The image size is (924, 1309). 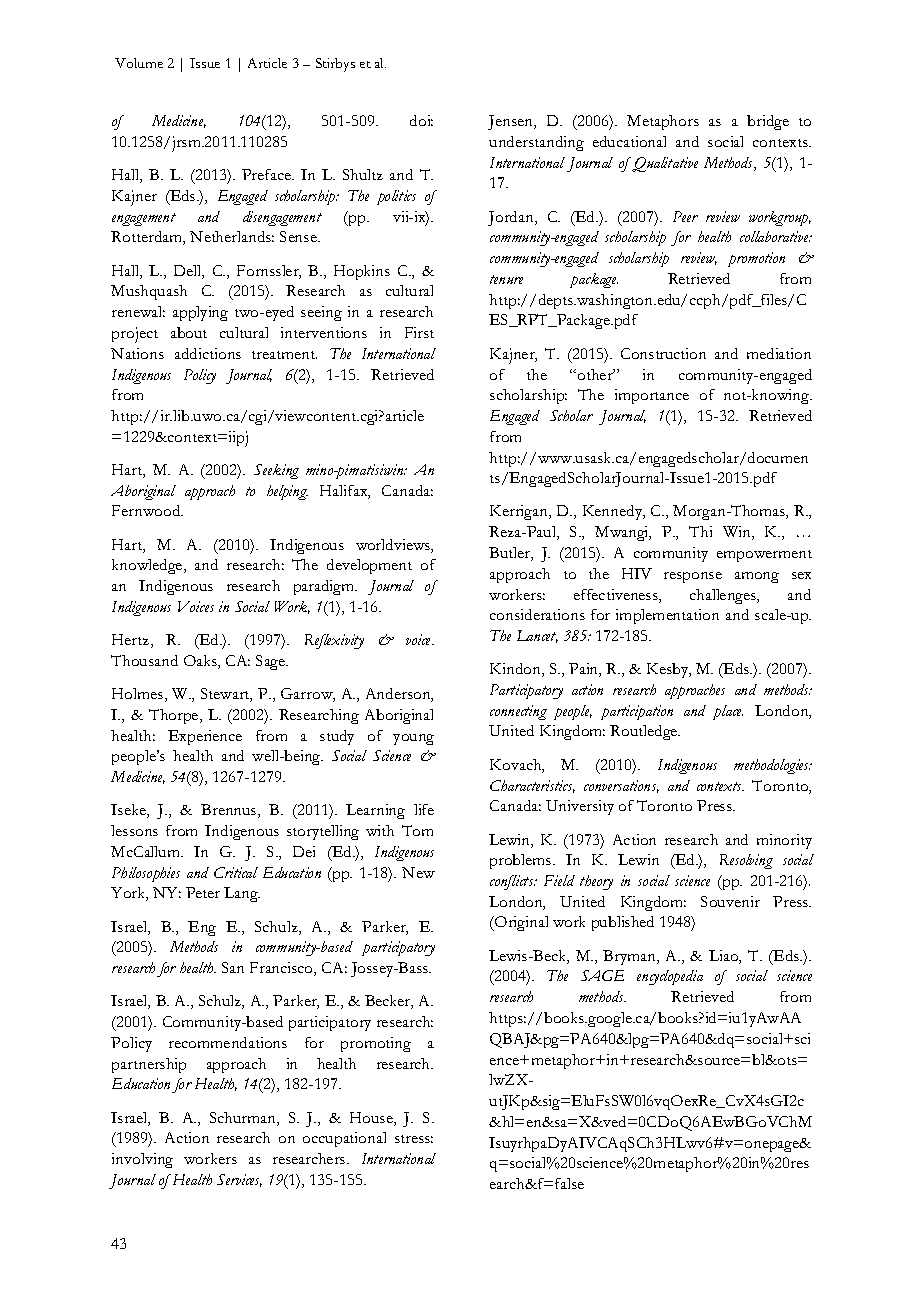 I want to click on Volume, so click(x=139, y=63).
